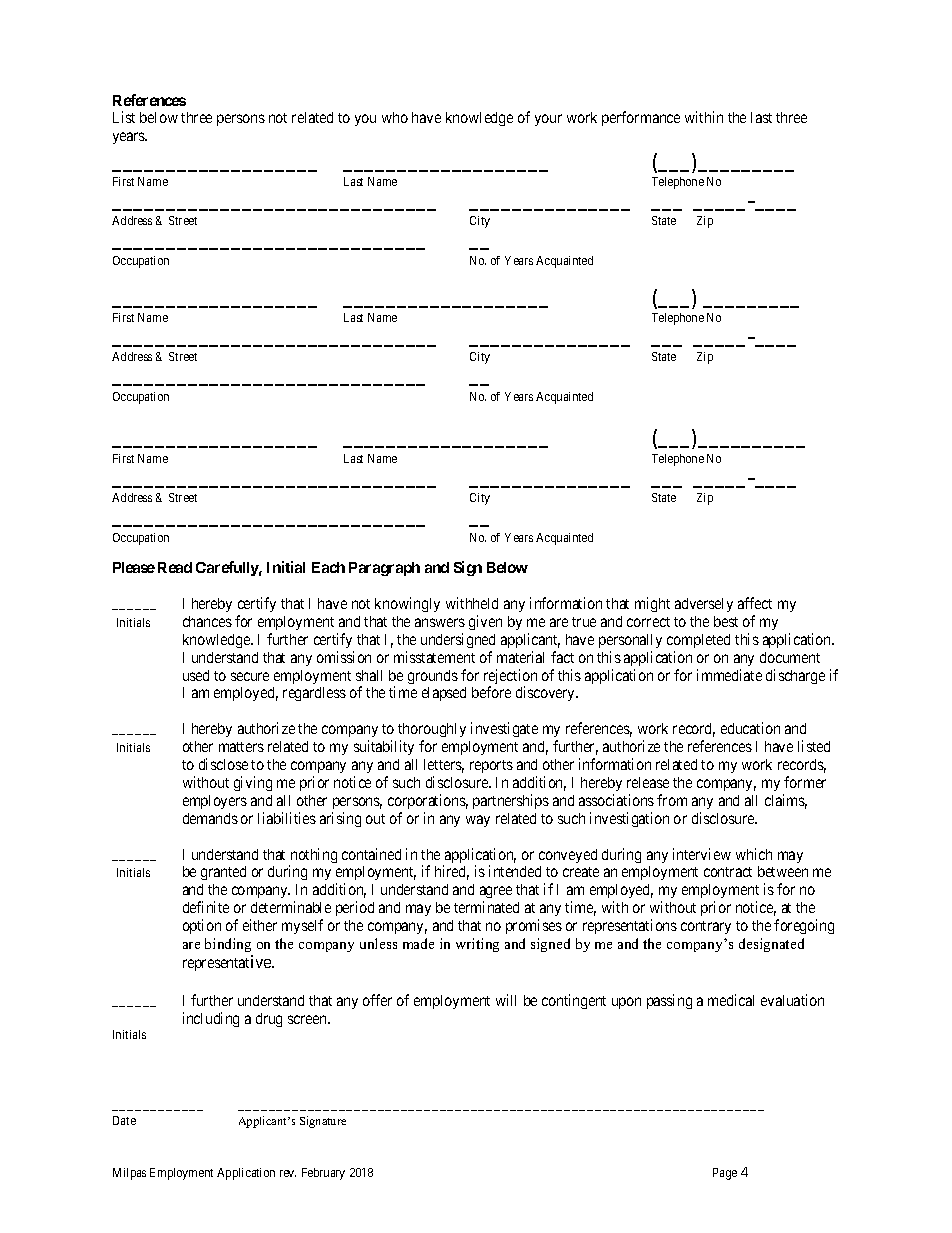 The height and width of the screenshot is (1233, 952). Describe the element at coordinates (207, 621) in the screenshot. I see `chances` at that location.
